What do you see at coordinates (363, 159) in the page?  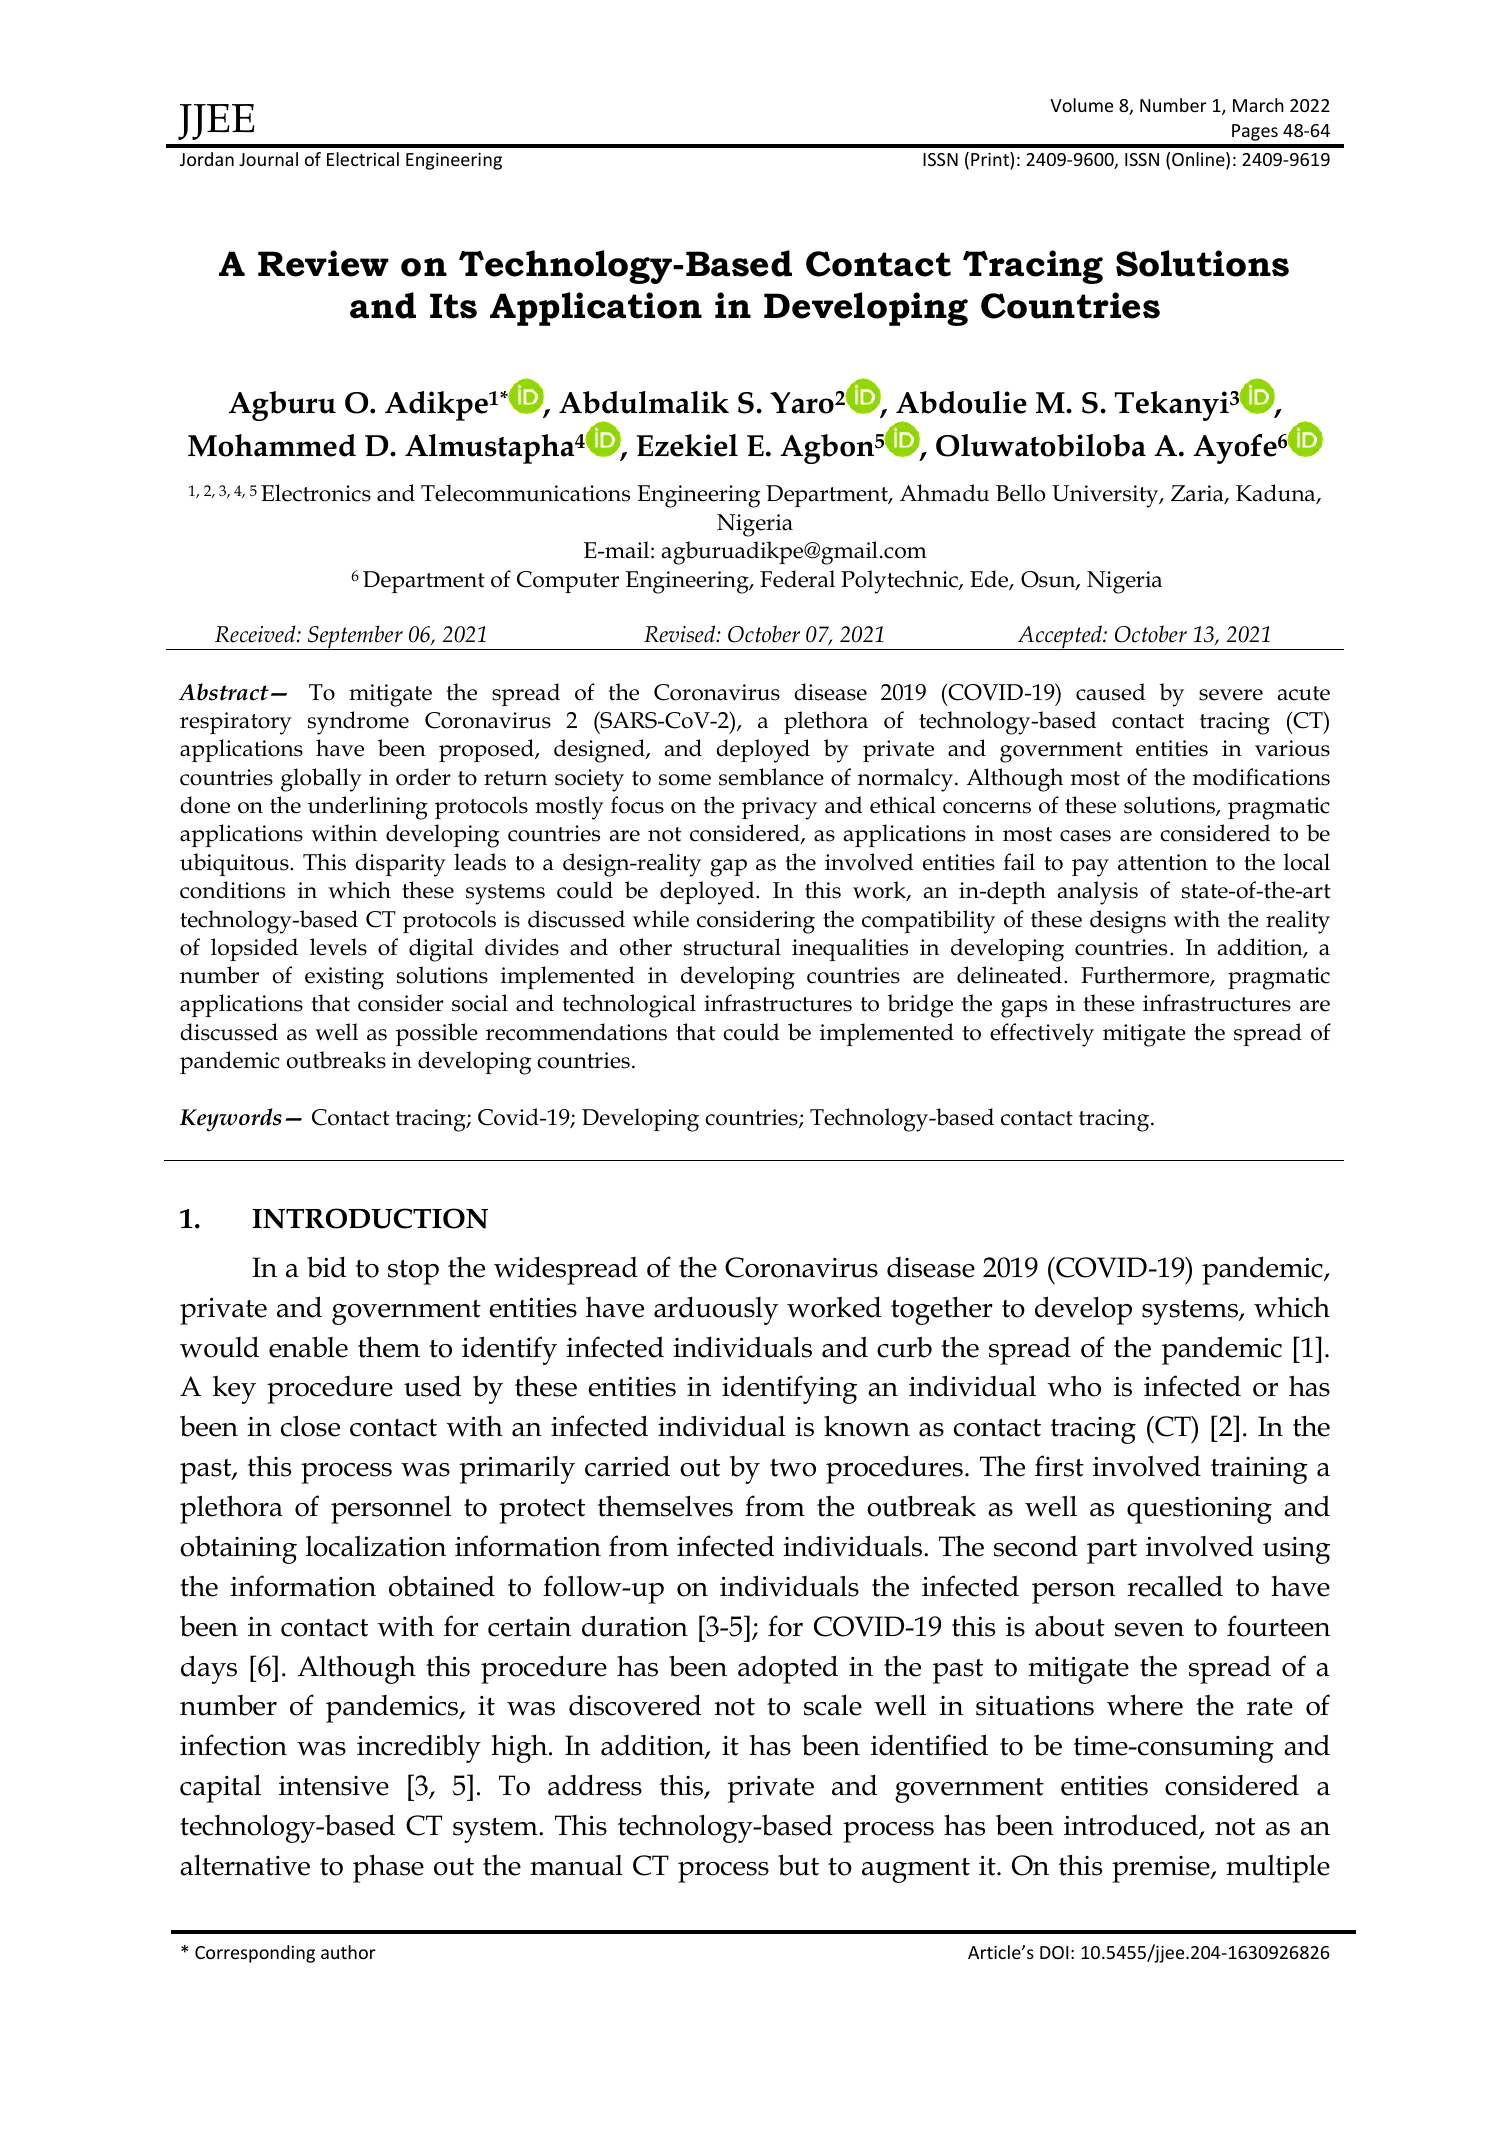 I see `Electrical` at bounding box center [363, 159].
